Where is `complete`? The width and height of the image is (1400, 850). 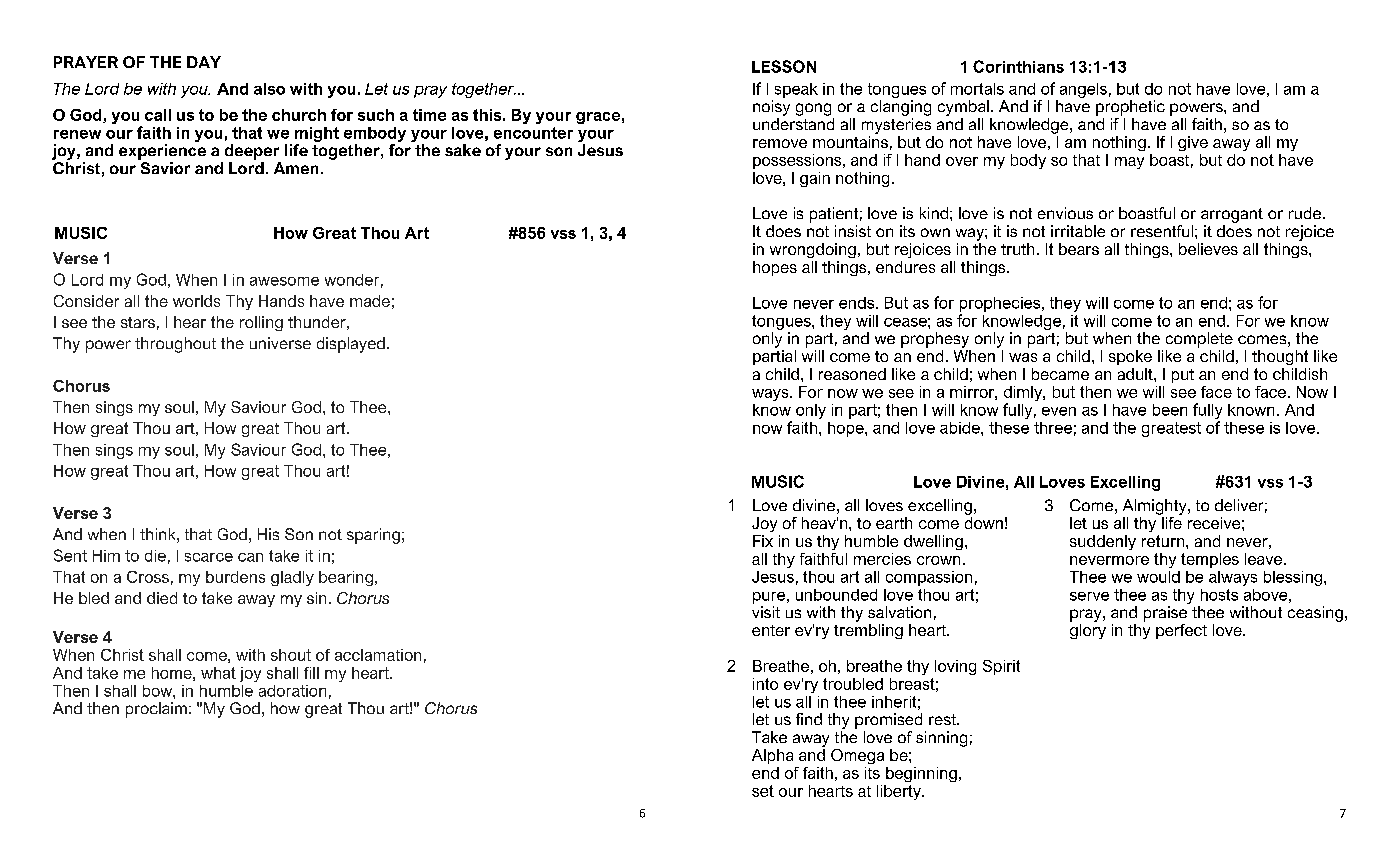
complete is located at coordinates (1199, 340).
